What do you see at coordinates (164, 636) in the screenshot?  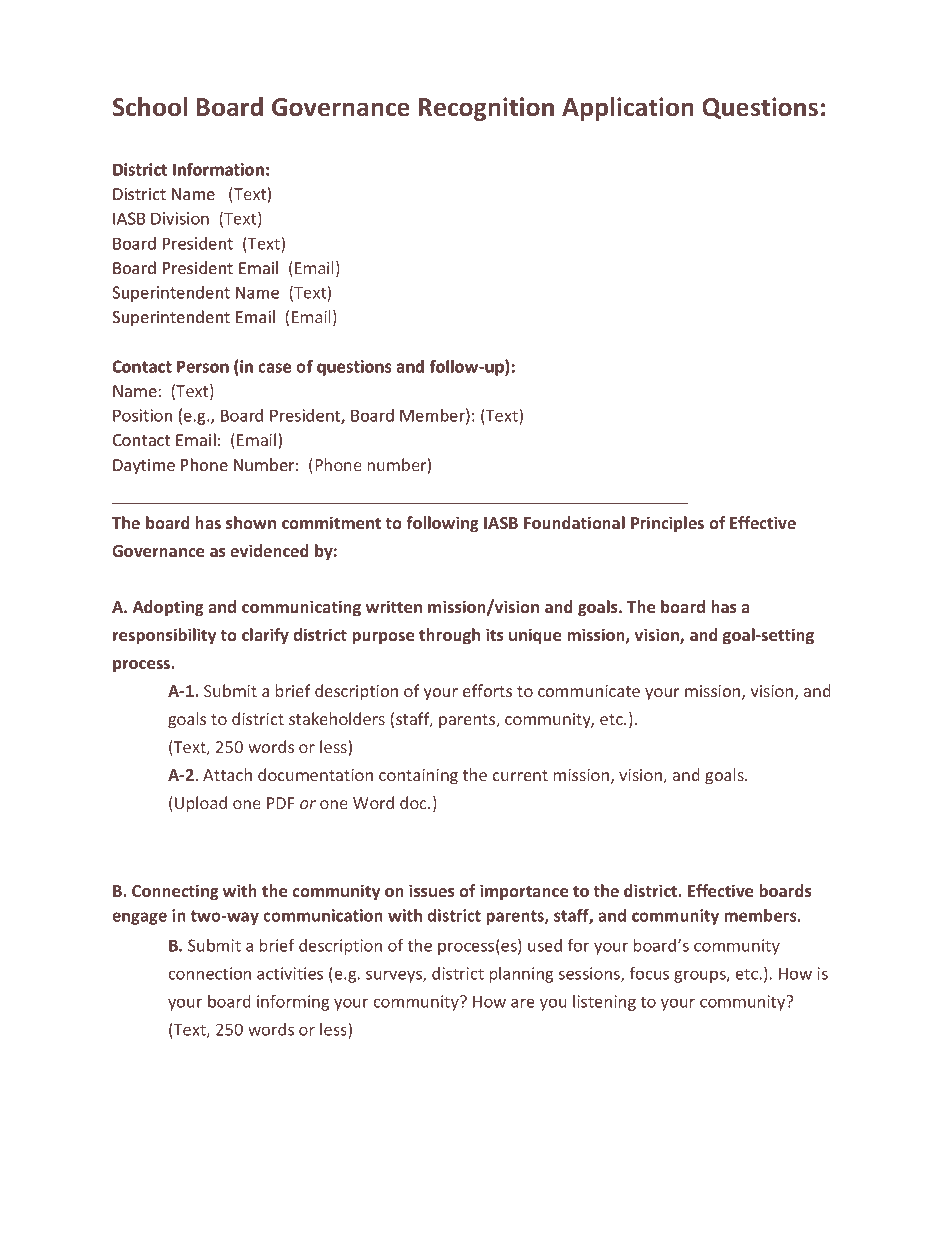 I see `responsibility` at bounding box center [164, 636].
